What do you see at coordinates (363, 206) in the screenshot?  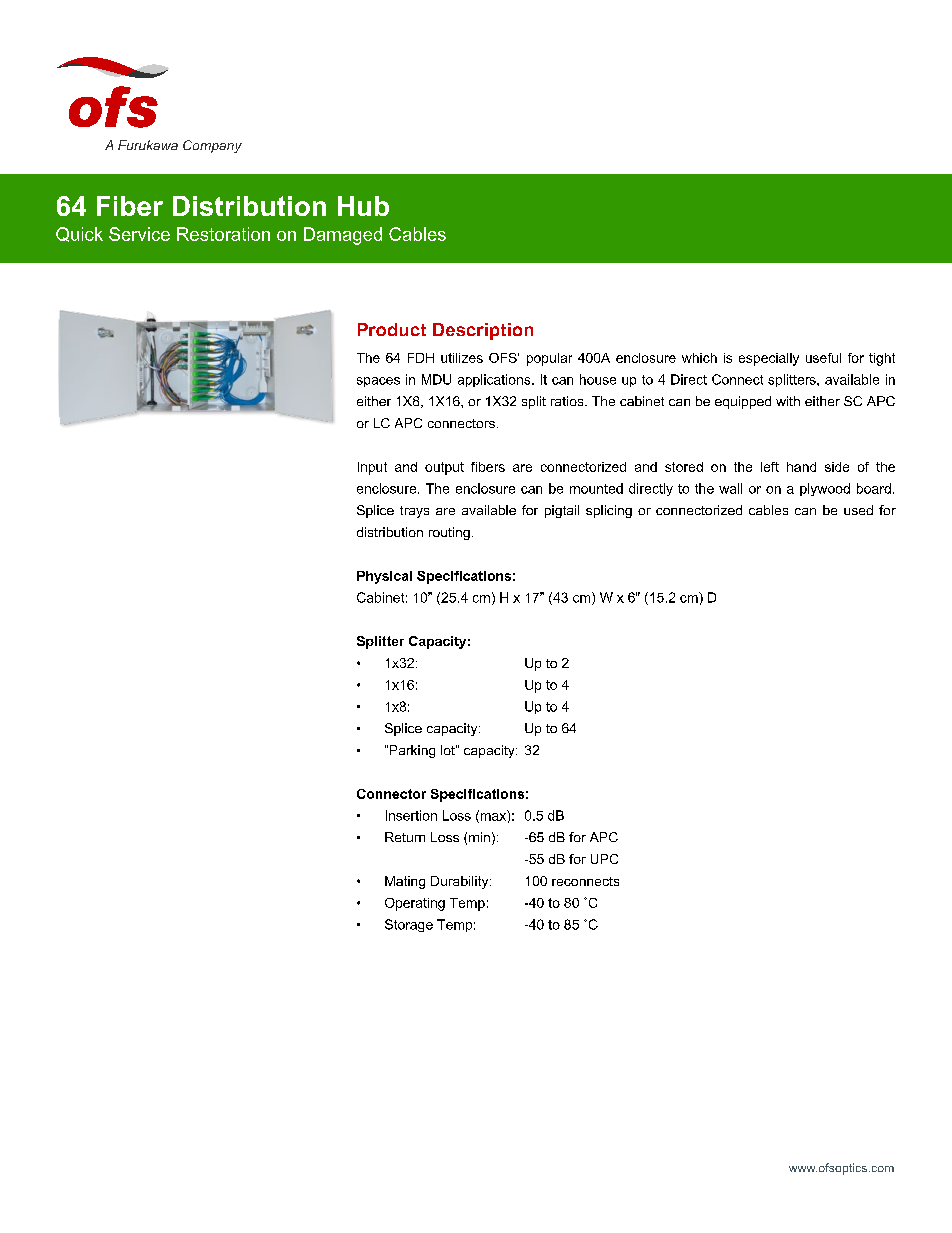 I see `Hub` at bounding box center [363, 206].
